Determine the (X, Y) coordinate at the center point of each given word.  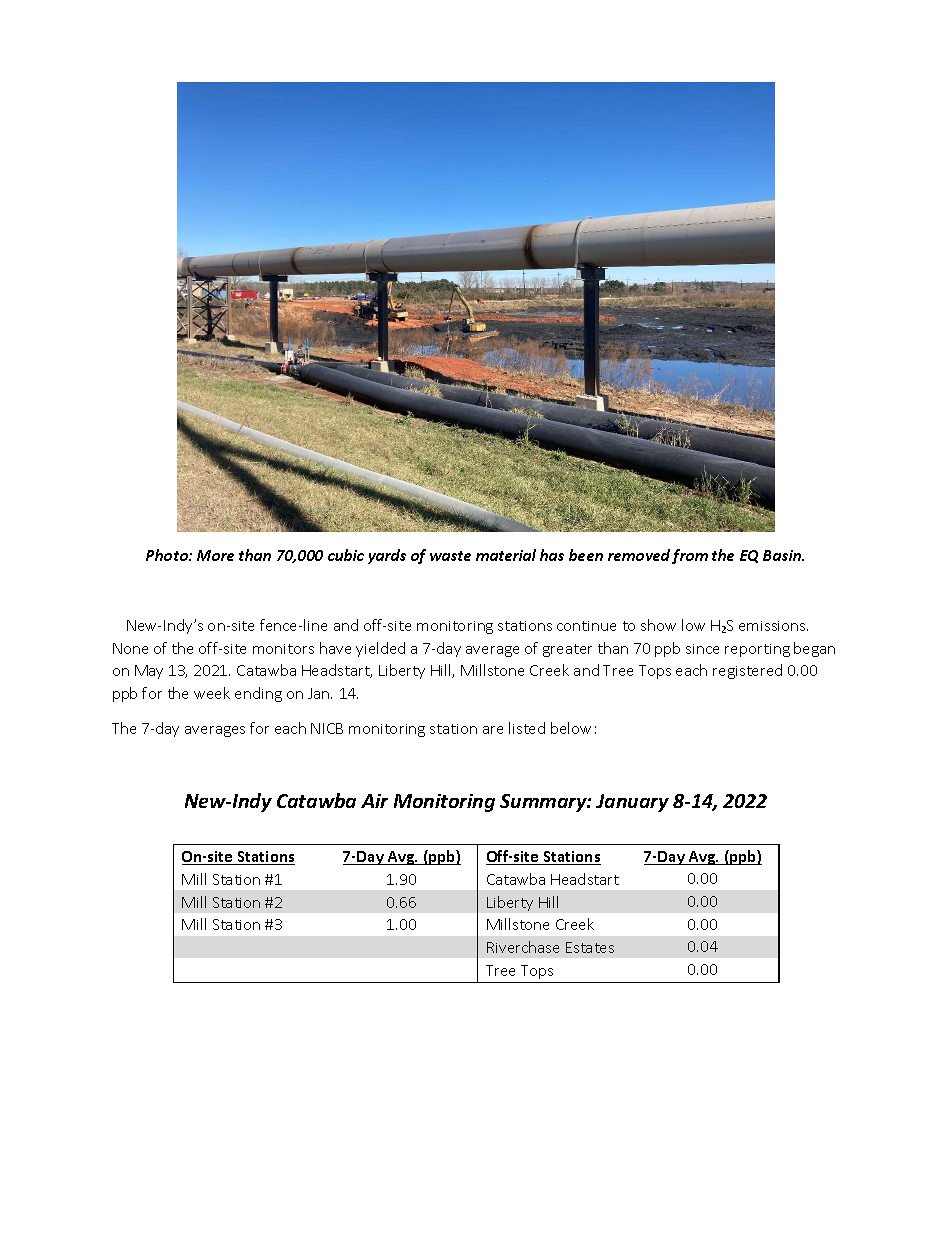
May (149, 672)
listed (527, 728)
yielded (380, 649)
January (632, 803)
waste (450, 556)
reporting (757, 650)
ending (258, 694)
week (212, 693)
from (690, 556)
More (215, 555)
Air (374, 801)
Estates (590, 947)
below (571, 728)
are (493, 730)
